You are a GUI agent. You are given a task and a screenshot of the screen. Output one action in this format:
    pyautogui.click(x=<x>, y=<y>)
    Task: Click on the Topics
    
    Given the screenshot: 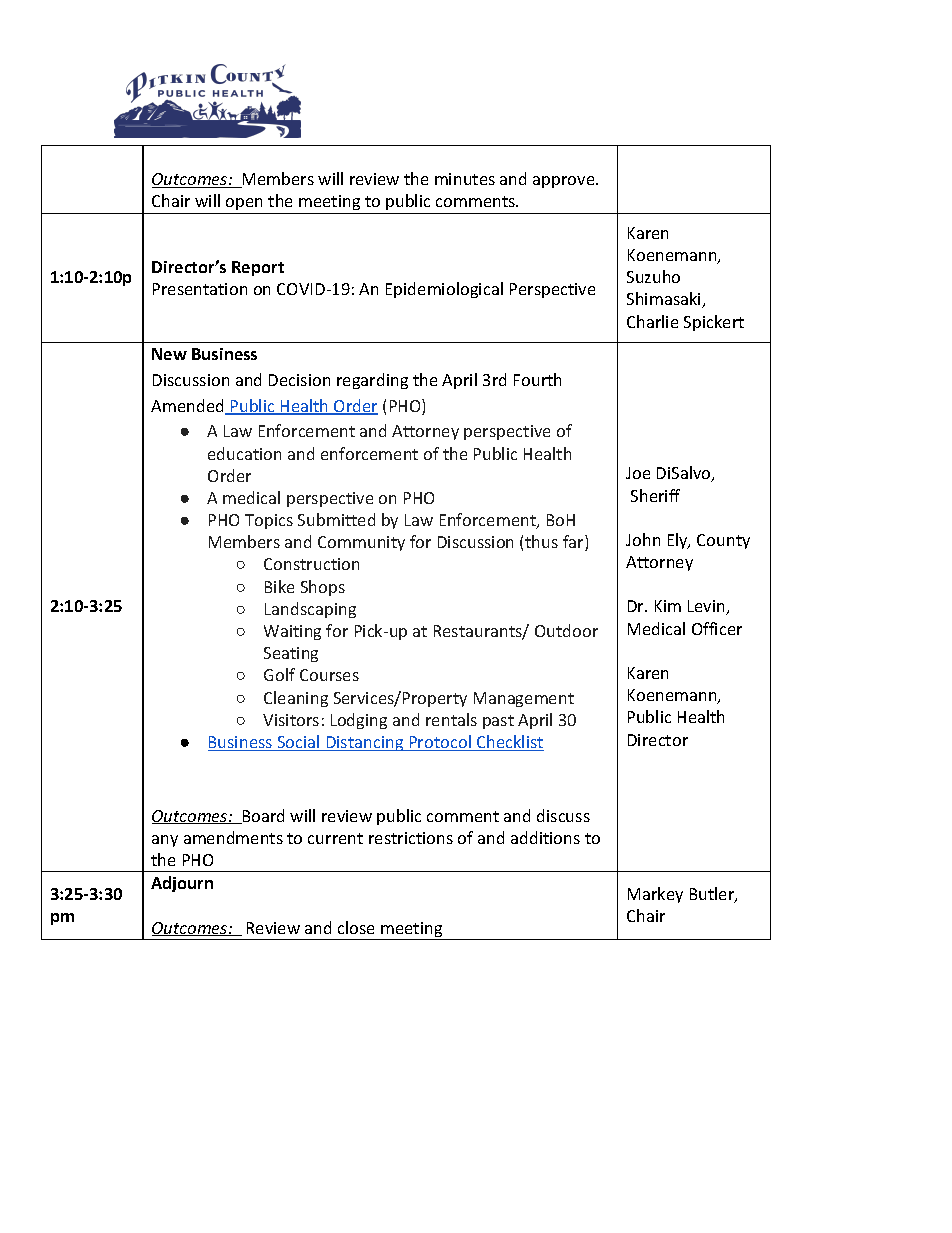 What is the action you would take?
    pyautogui.click(x=269, y=521)
